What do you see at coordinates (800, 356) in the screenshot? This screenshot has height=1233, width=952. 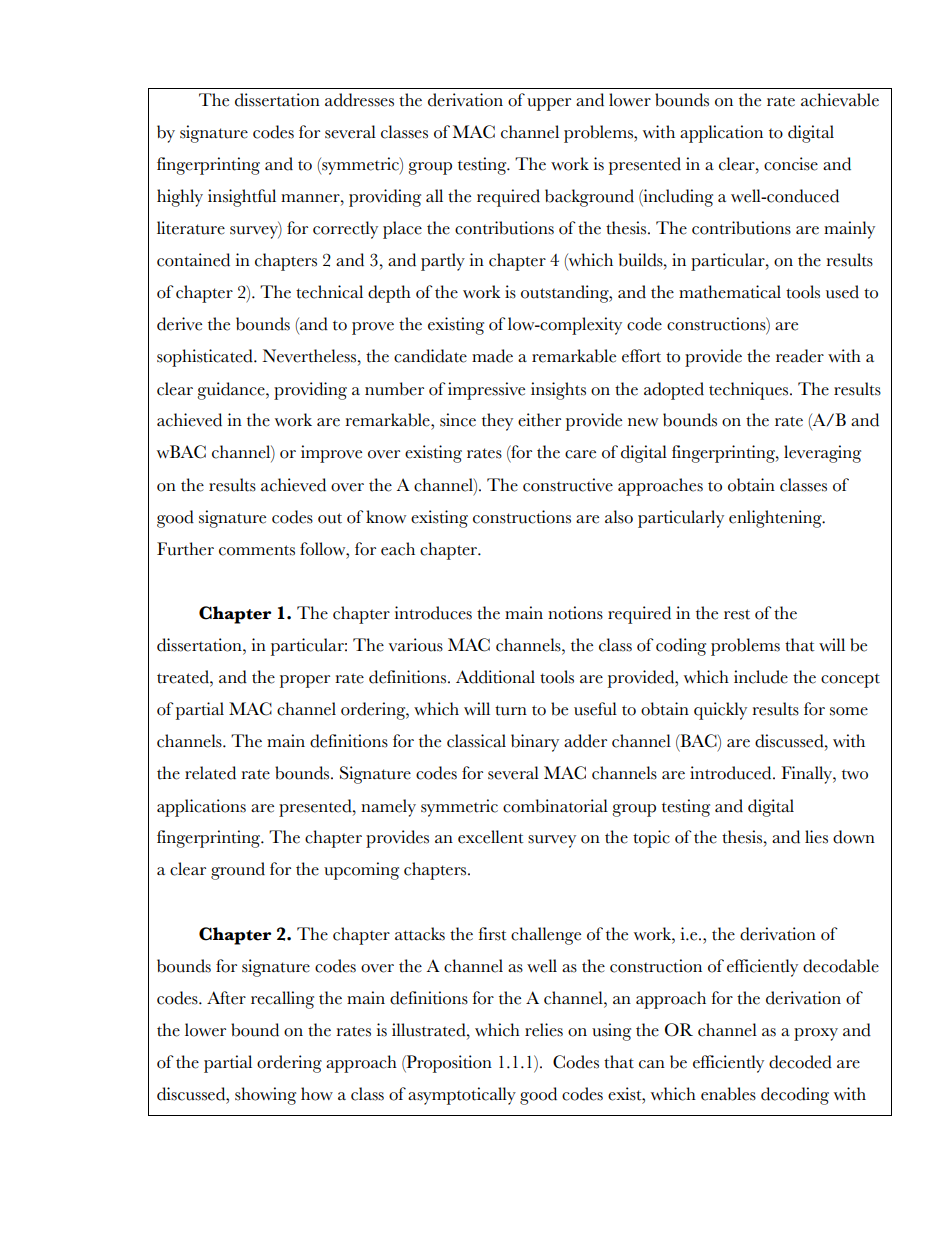 I see `reader` at bounding box center [800, 356].
